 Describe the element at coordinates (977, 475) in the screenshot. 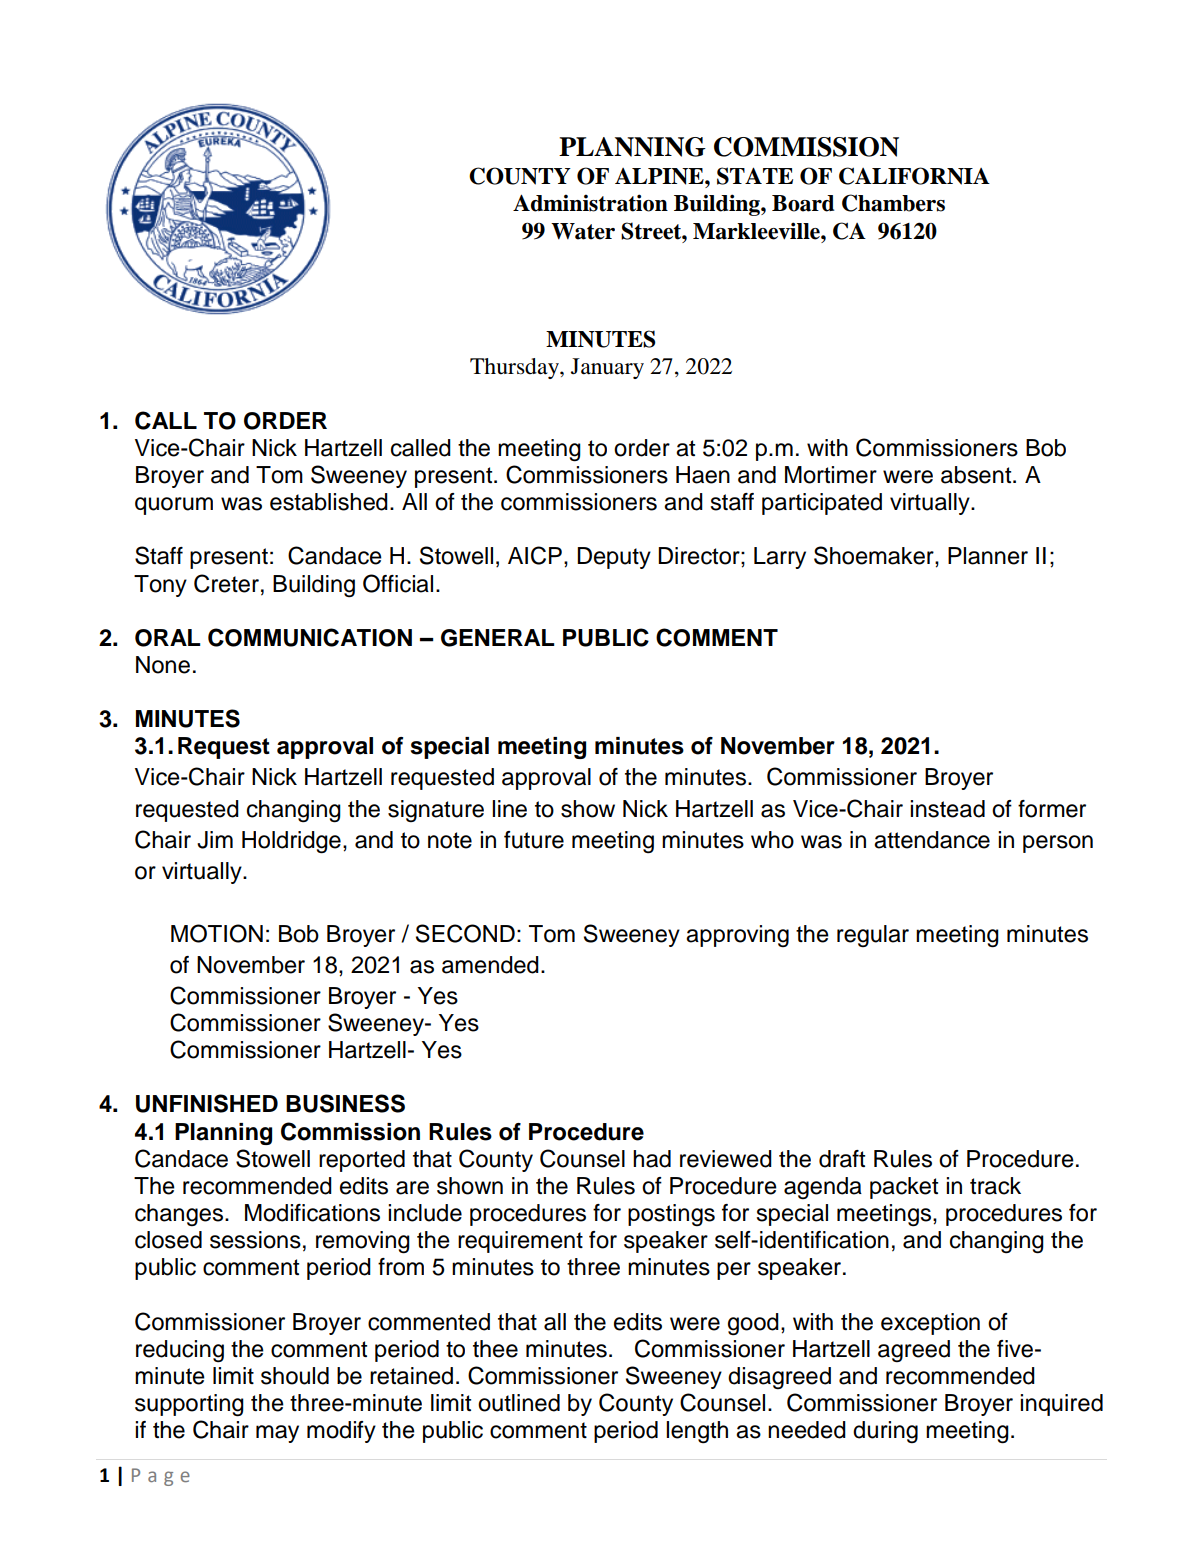

I see `absent` at that location.
